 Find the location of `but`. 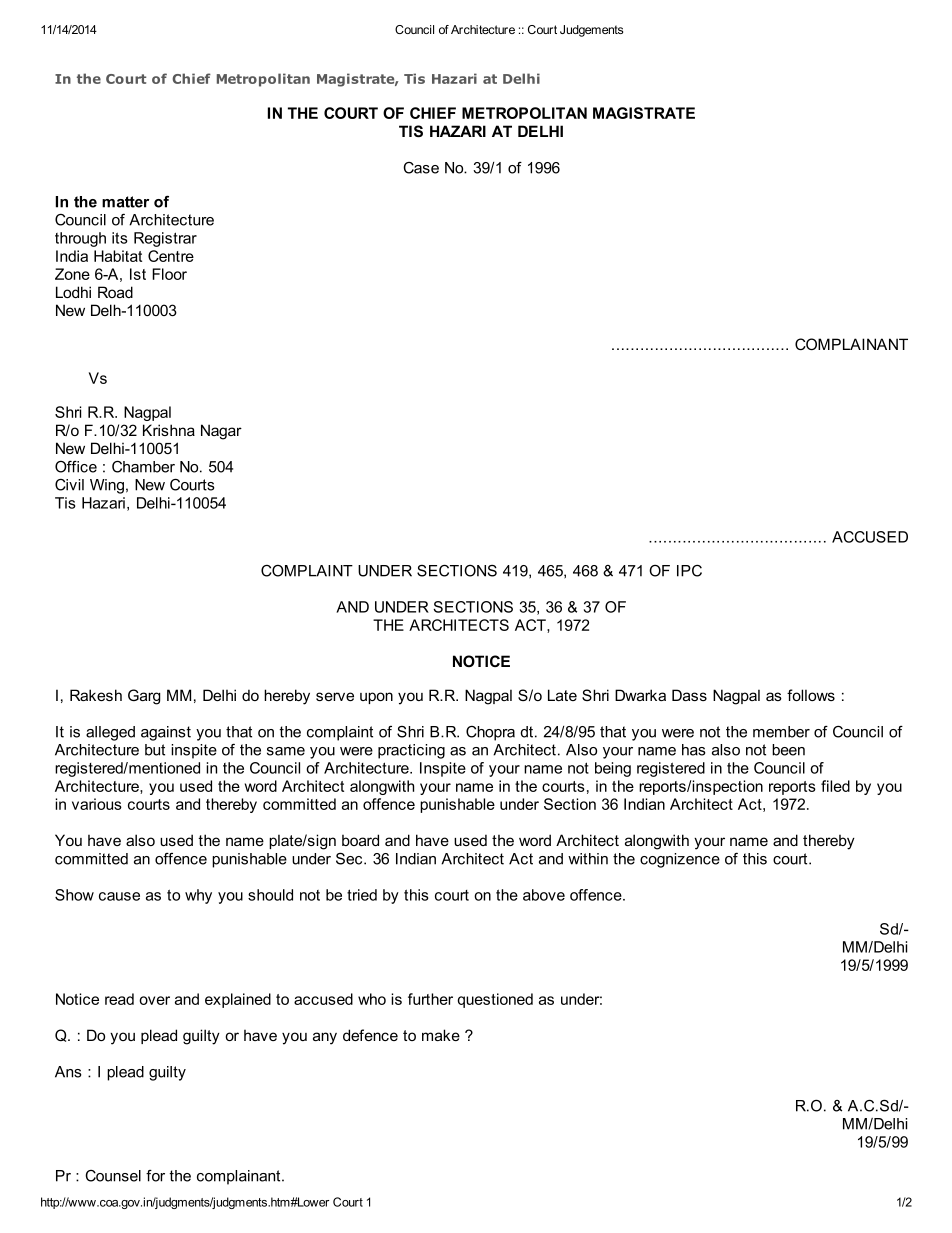

but is located at coordinates (155, 750).
